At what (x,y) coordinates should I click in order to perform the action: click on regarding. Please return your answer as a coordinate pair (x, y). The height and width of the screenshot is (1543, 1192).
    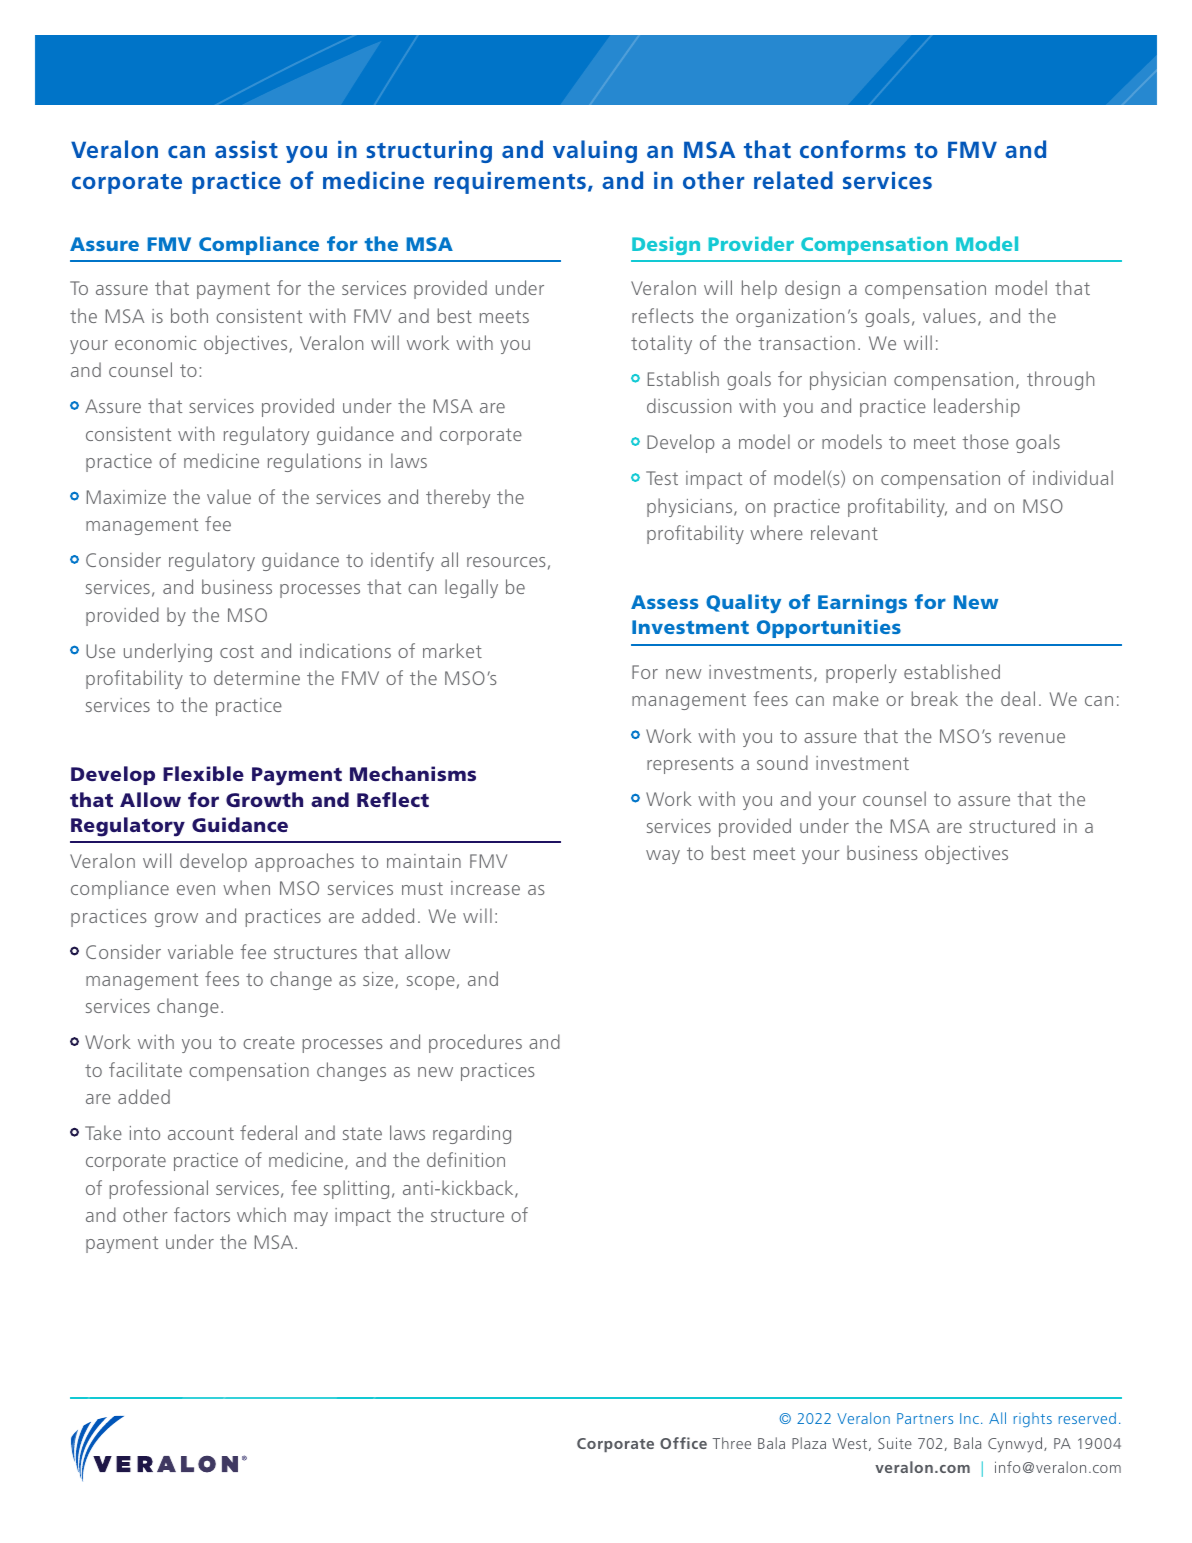
    Looking at the image, I should click on (472, 1134).
